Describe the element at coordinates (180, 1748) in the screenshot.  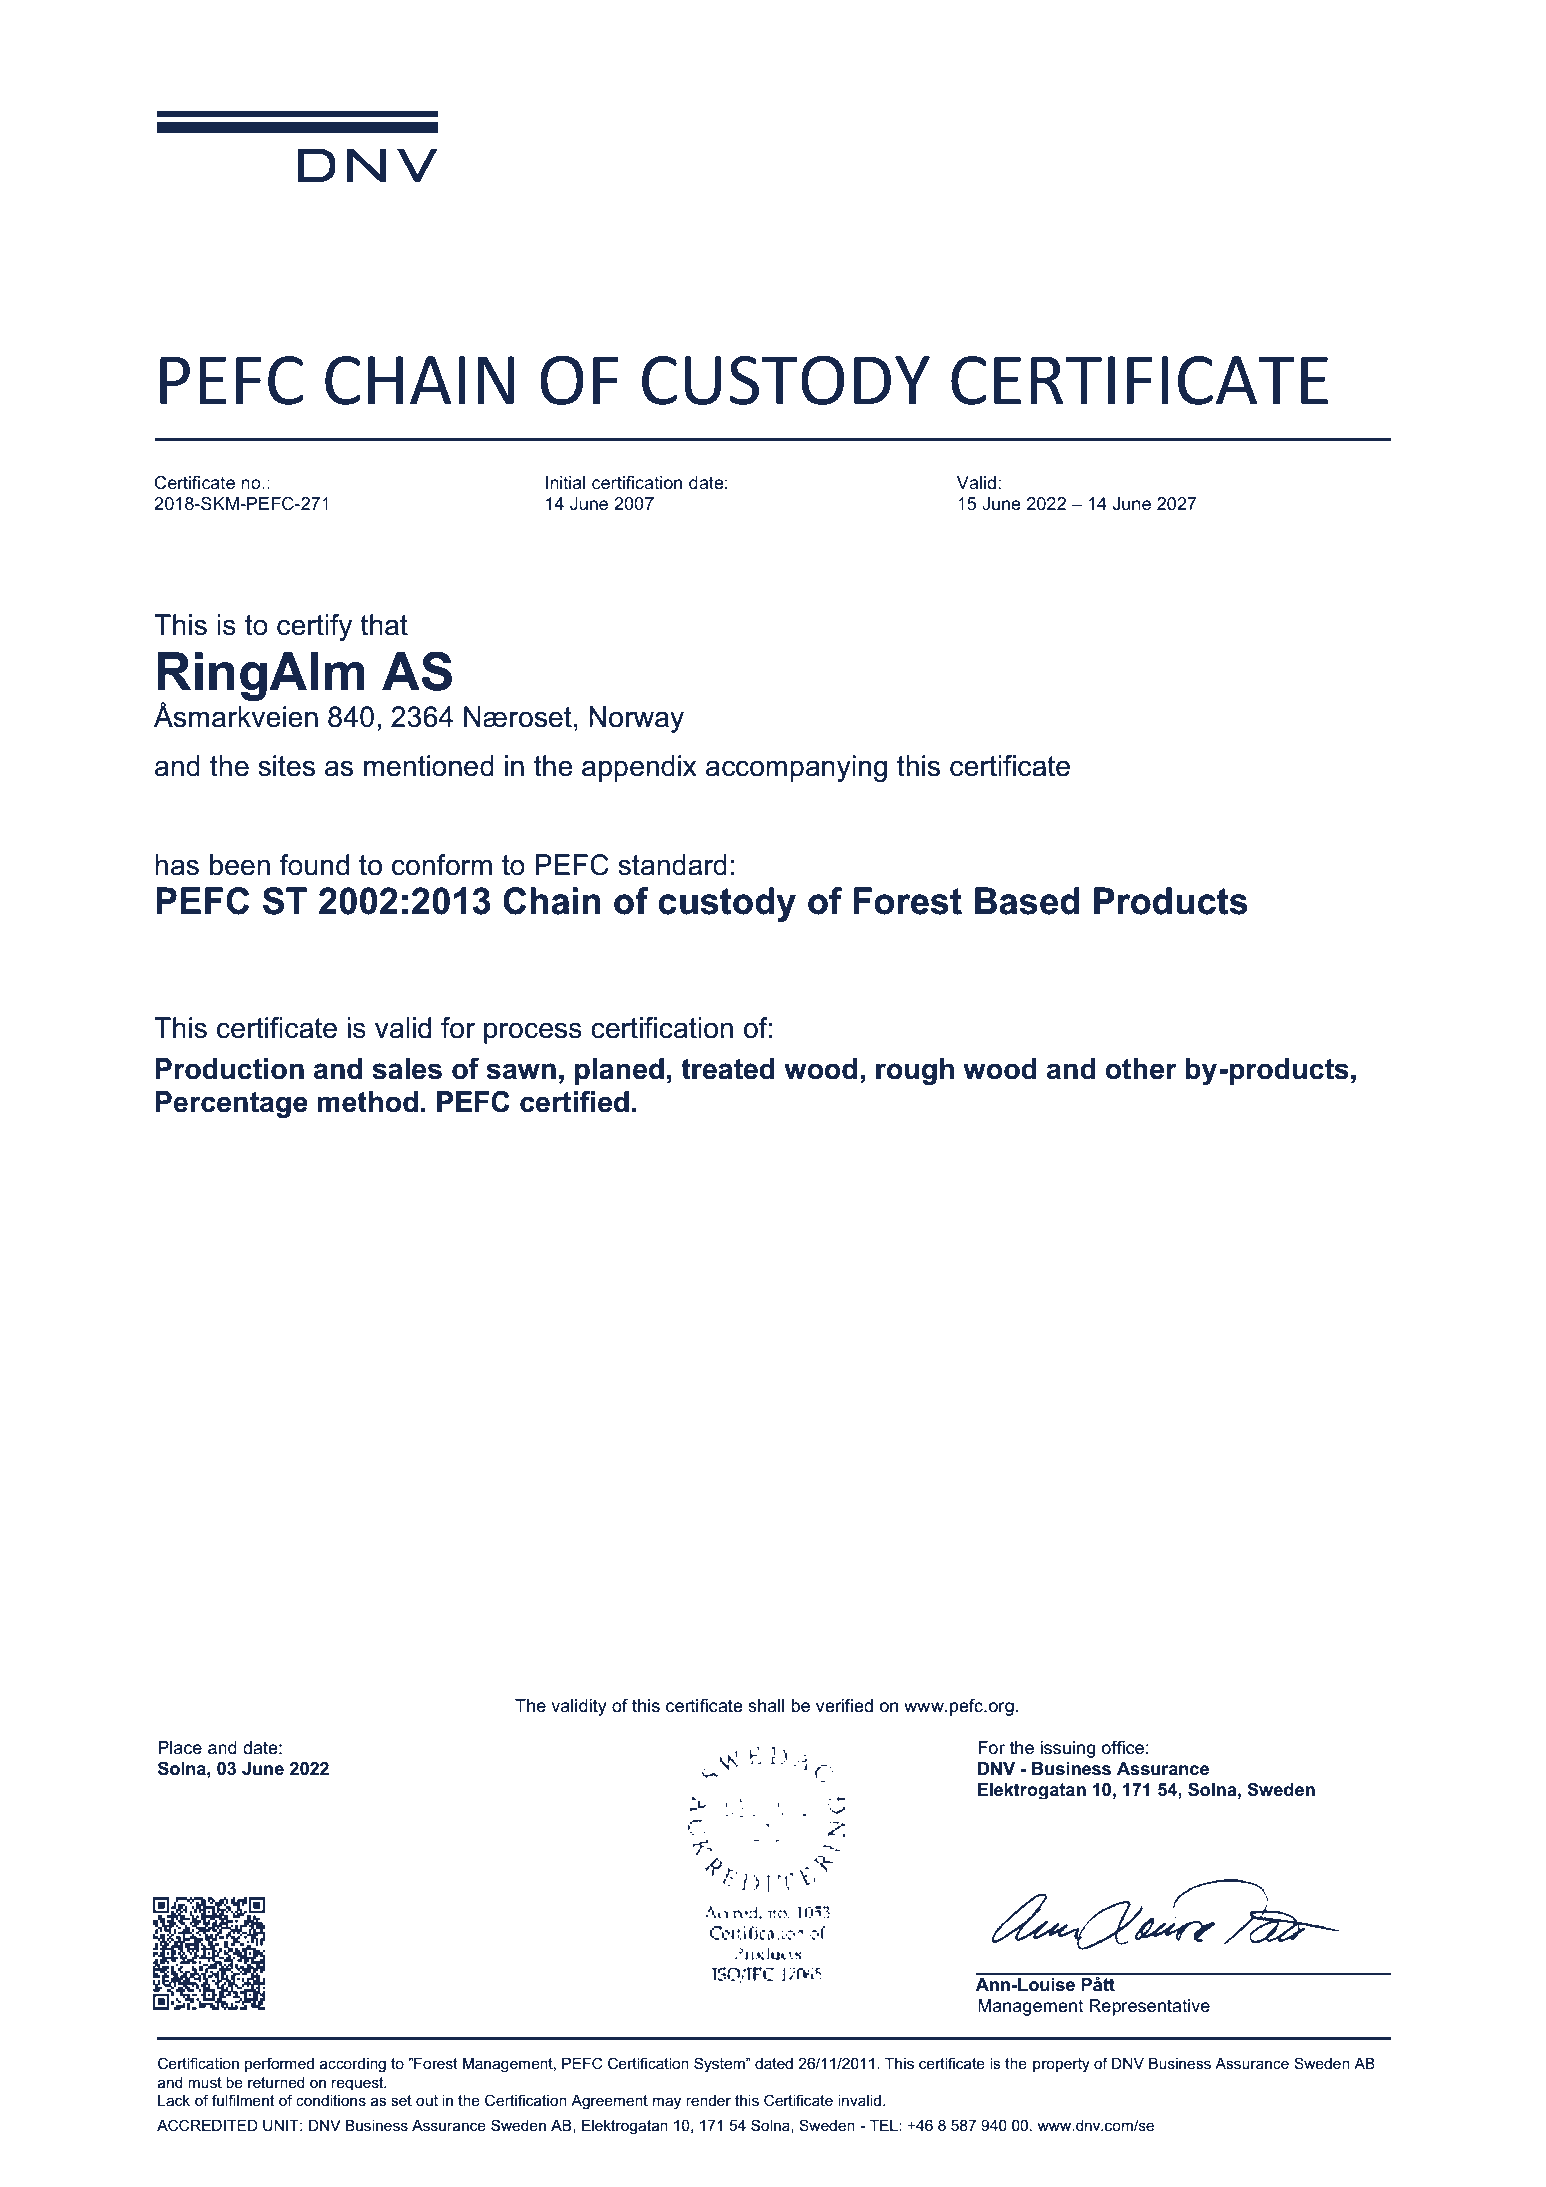
I see `Place` at that location.
